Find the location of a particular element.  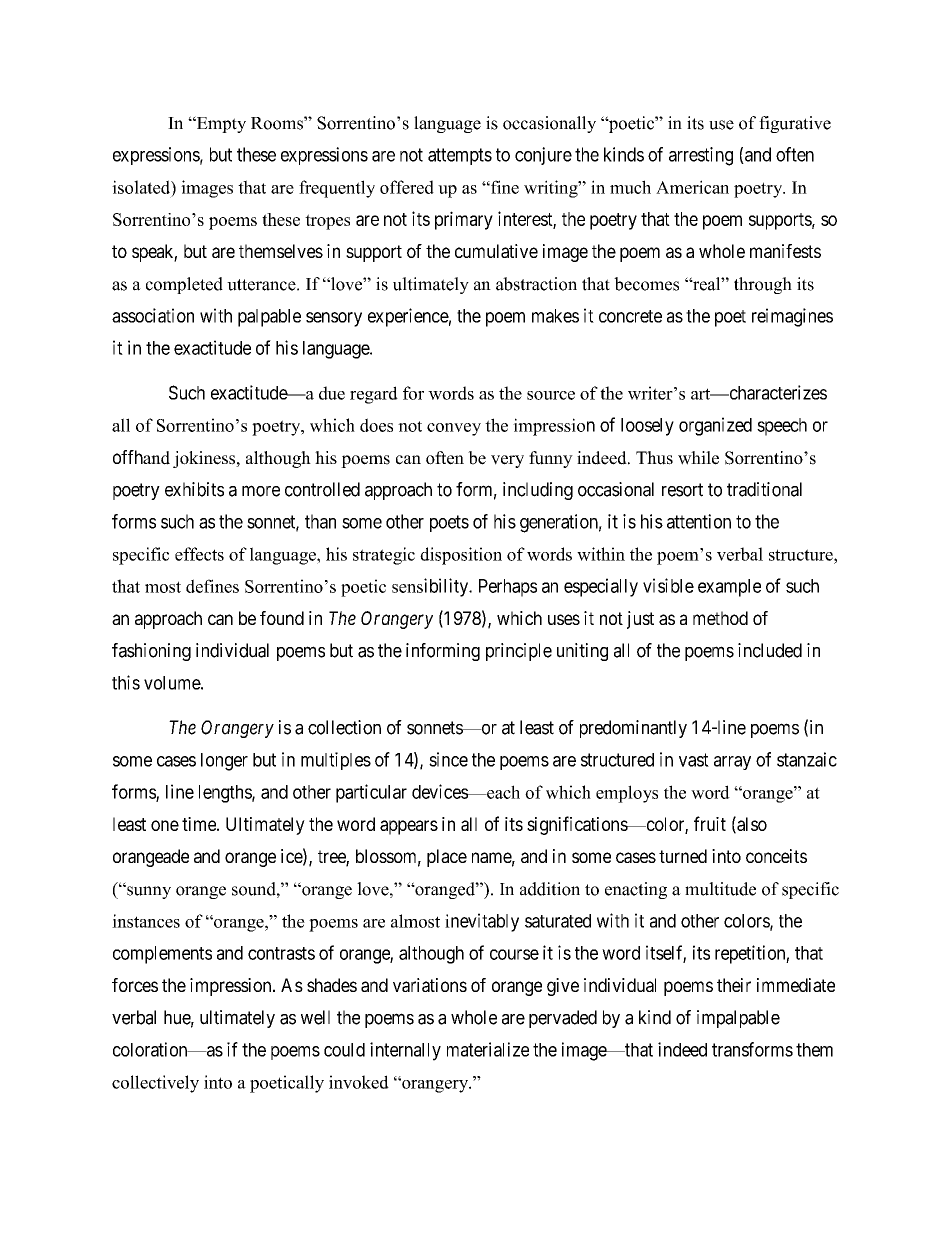

array is located at coordinates (732, 763).
